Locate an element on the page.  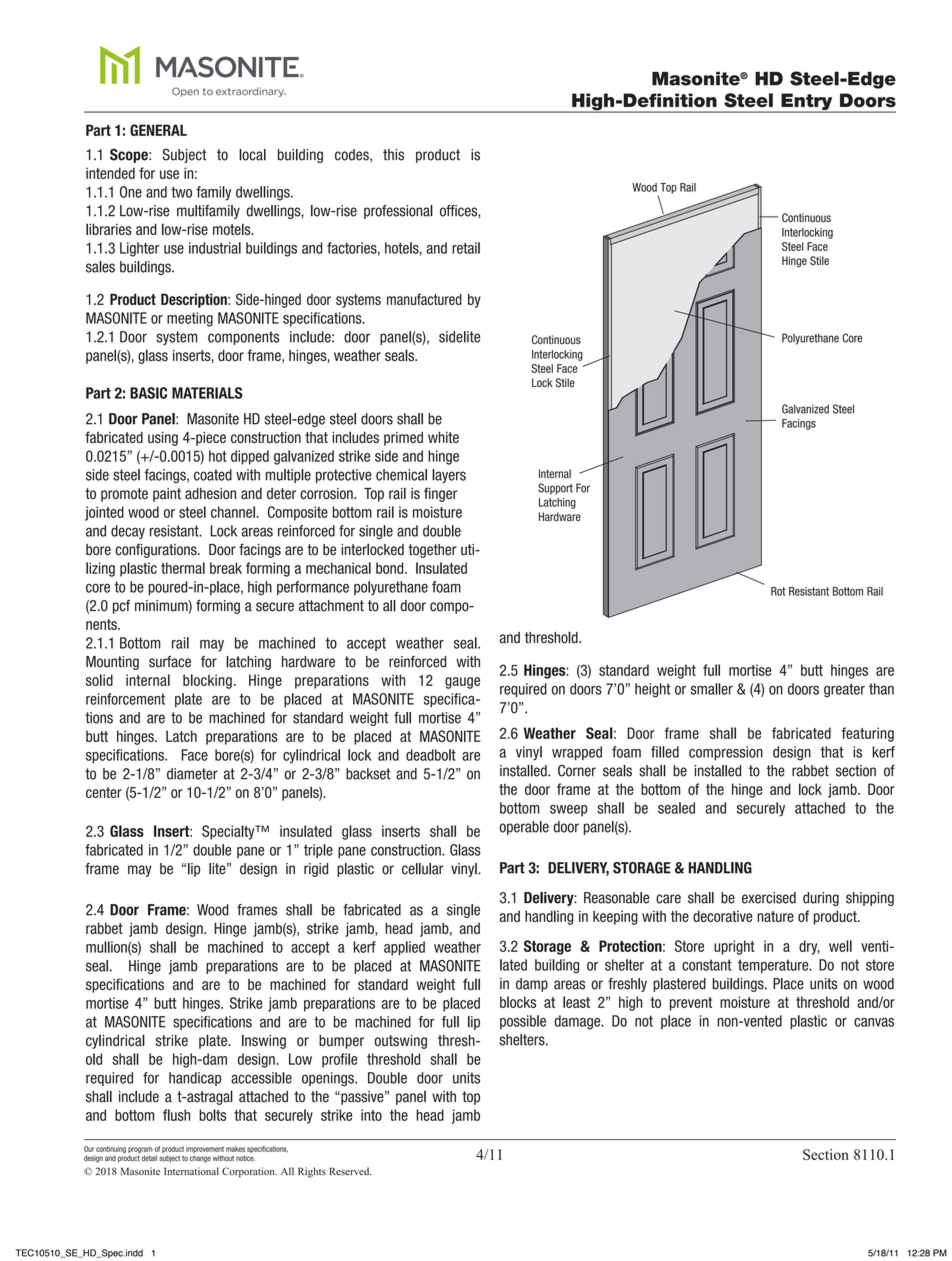
this is located at coordinates (393, 155).
